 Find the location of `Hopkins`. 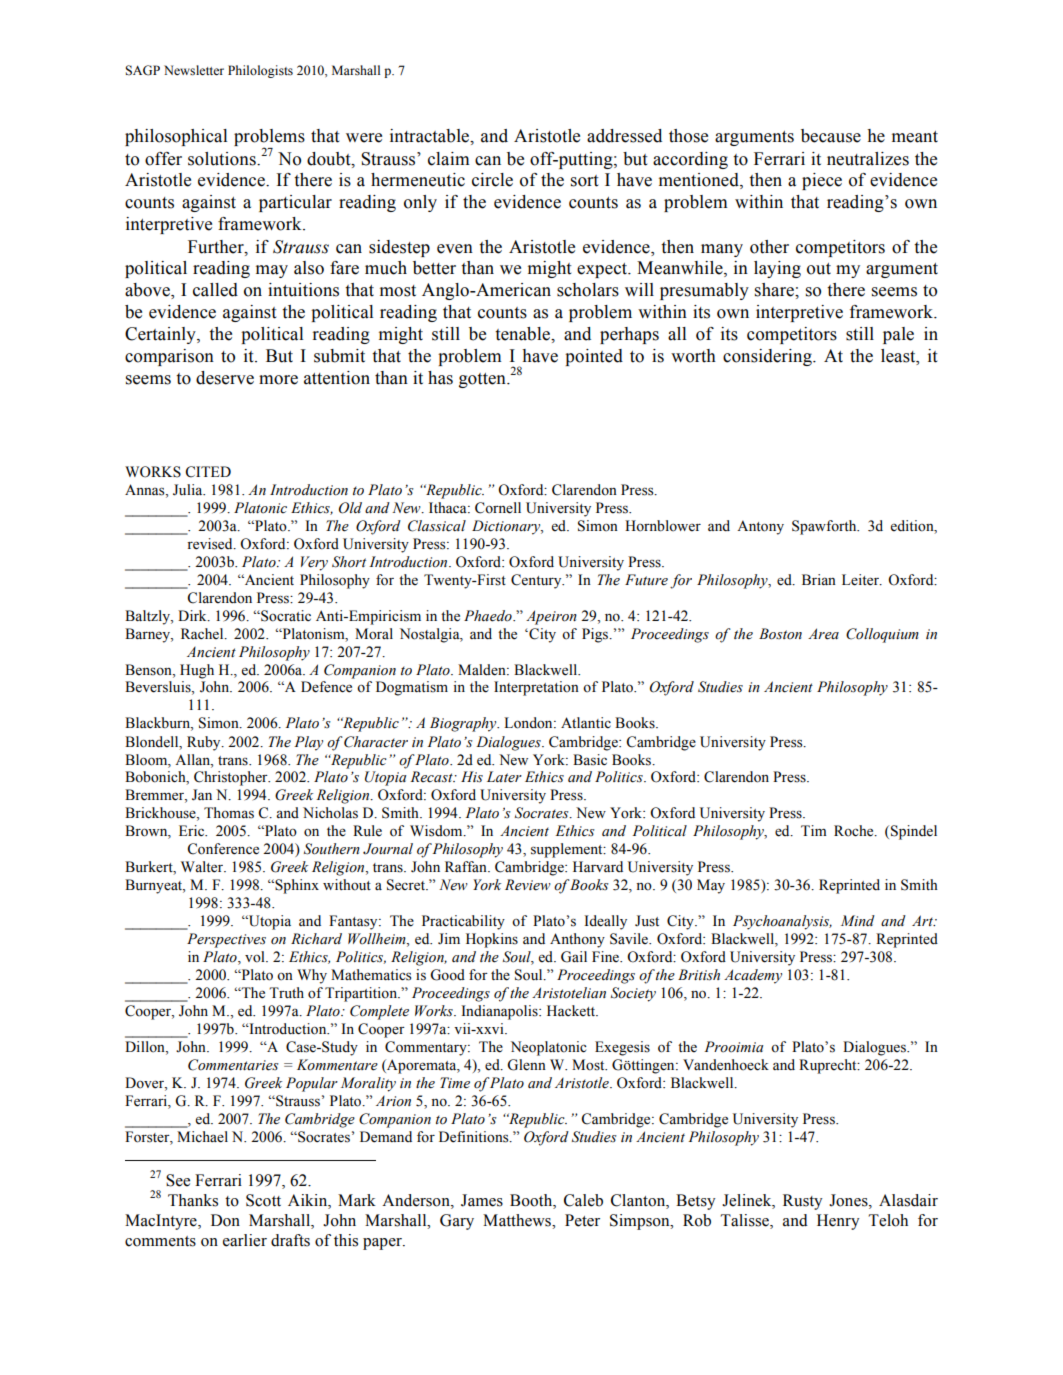

Hopkins is located at coordinates (492, 940).
